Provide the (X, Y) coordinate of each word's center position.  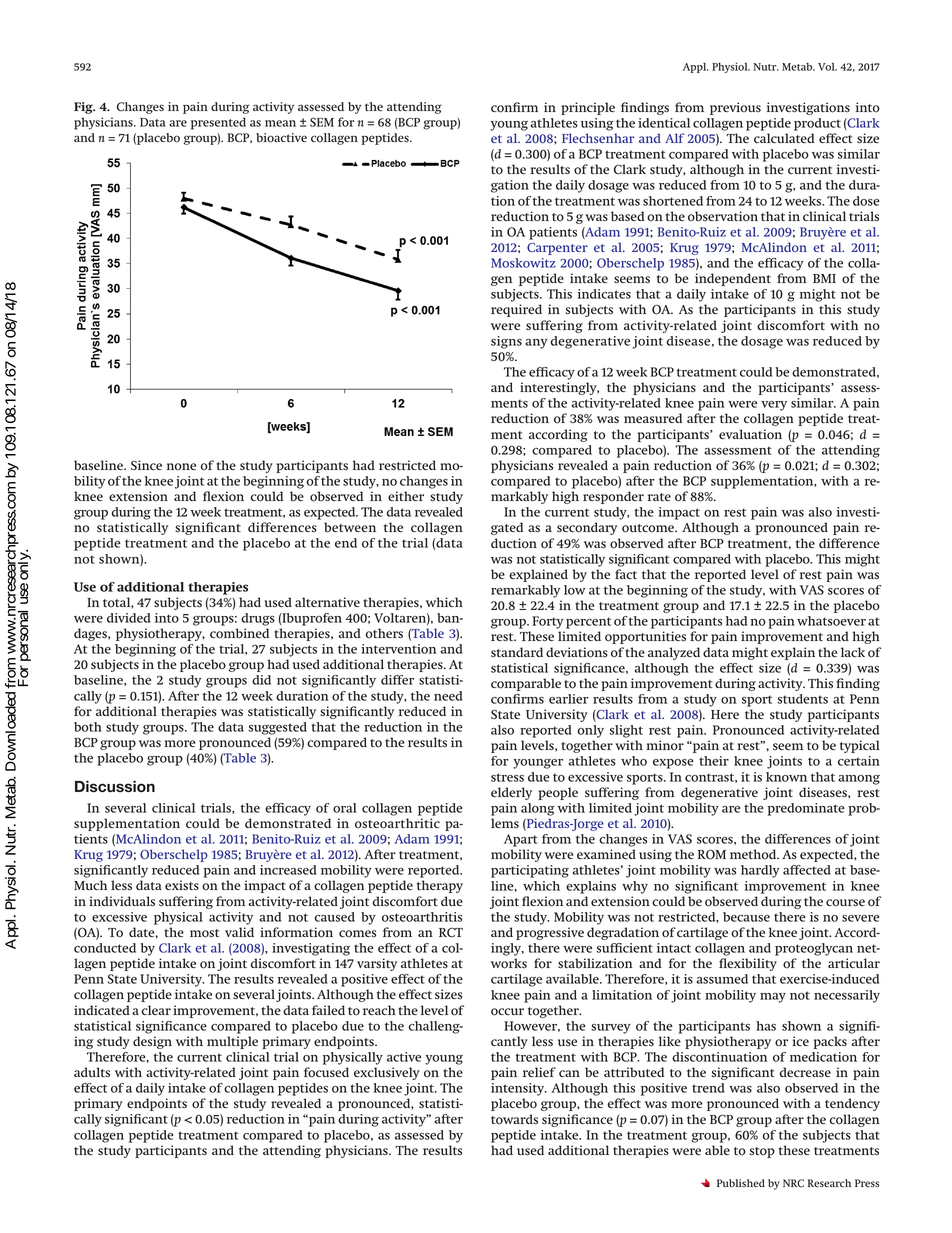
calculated (784, 138)
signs (506, 342)
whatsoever (831, 621)
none (181, 467)
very (774, 406)
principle (588, 108)
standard (517, 652)
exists (182, 885)
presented (218, 123)
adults (92, 1072)
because (746, 917)
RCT (451, 932)
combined (239, 633)
